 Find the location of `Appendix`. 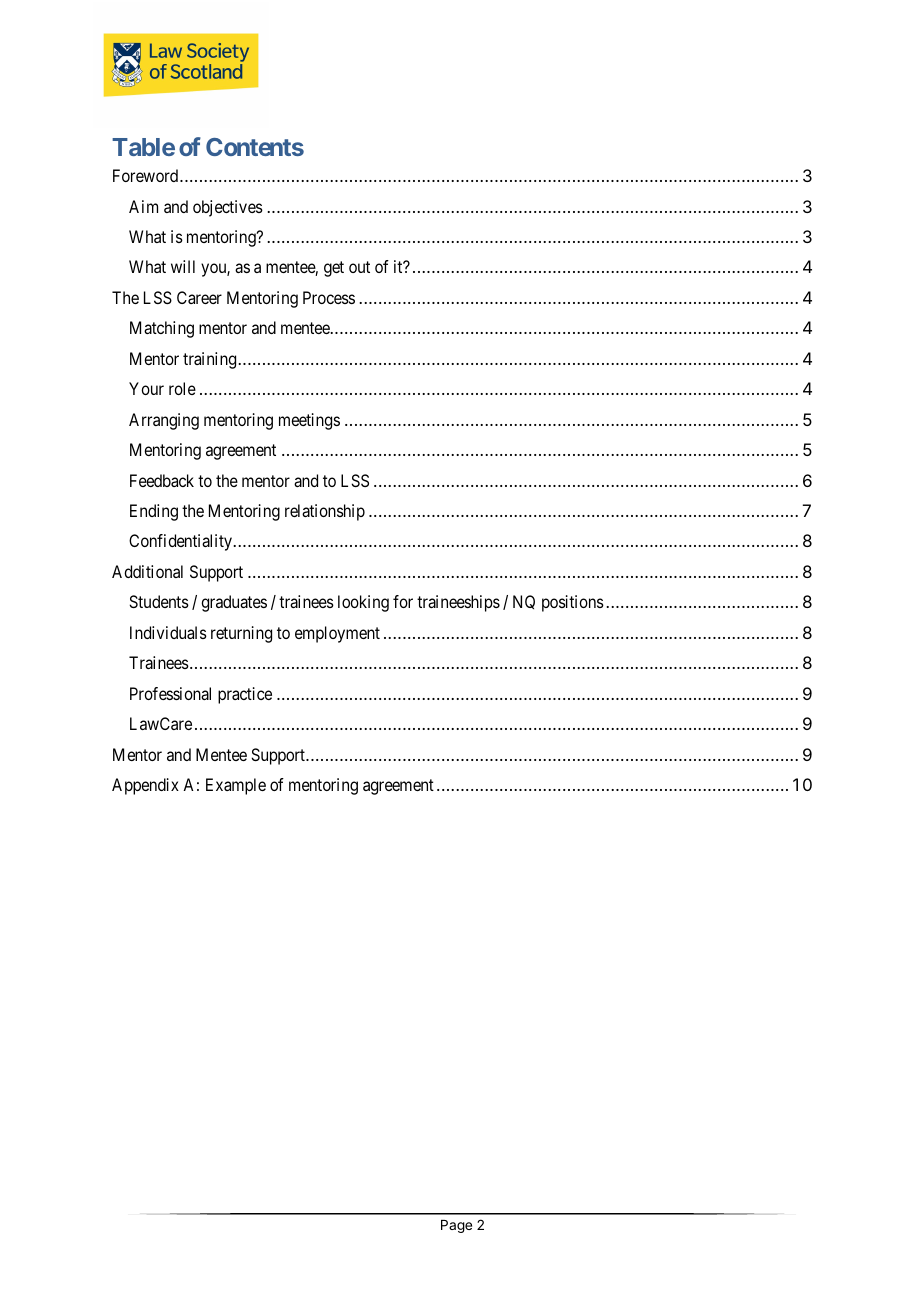

Appendix is located at coordinates (145, 786).
